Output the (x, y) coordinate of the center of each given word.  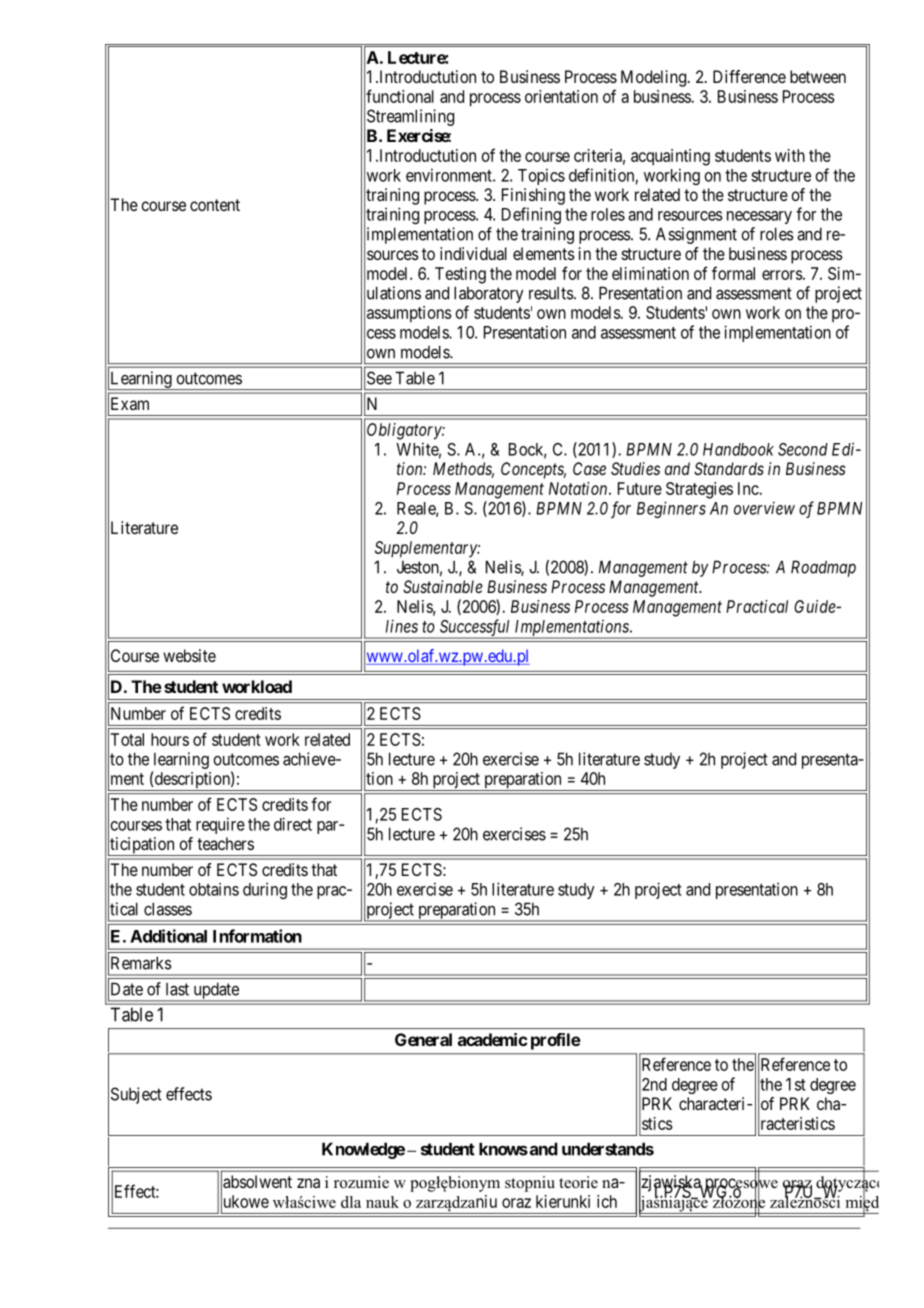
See (379, 378)
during (265, 890)
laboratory (489, 294)
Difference (749, 76)
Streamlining (410, 117)
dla (351, 1202)
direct (293, 824)
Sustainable (443, 586)
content (215, 205)
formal (733, 273)
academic (493, 1039)
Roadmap (823, 568)
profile (556, 1041)
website (189, 655)
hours (170, 739)
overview (764, 508)
